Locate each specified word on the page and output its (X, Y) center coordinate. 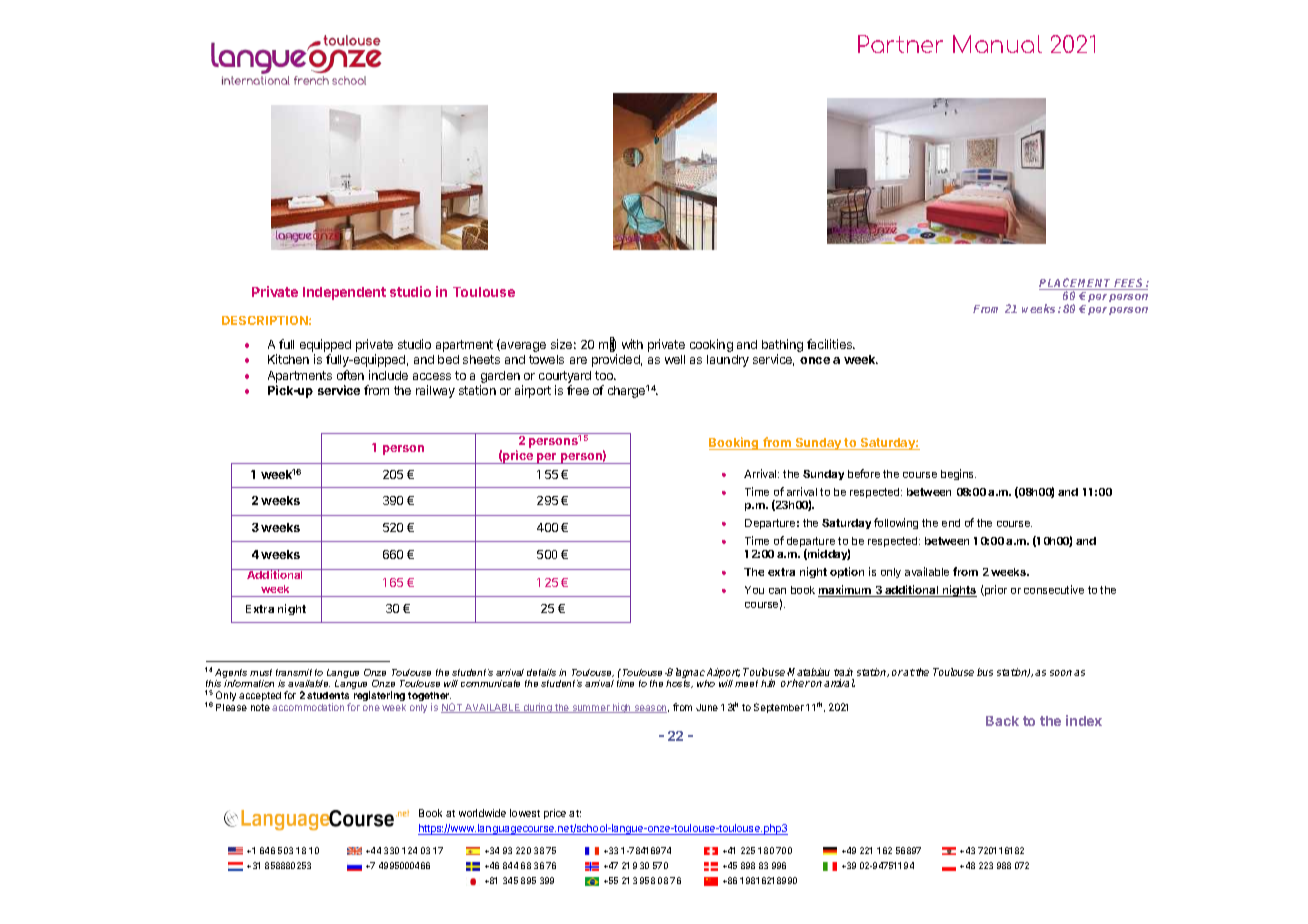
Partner (900, 44)
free (578, 390)
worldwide (482, 813)
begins (958, 474)
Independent (344, 293)
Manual (997, 44)
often (350, 375)
